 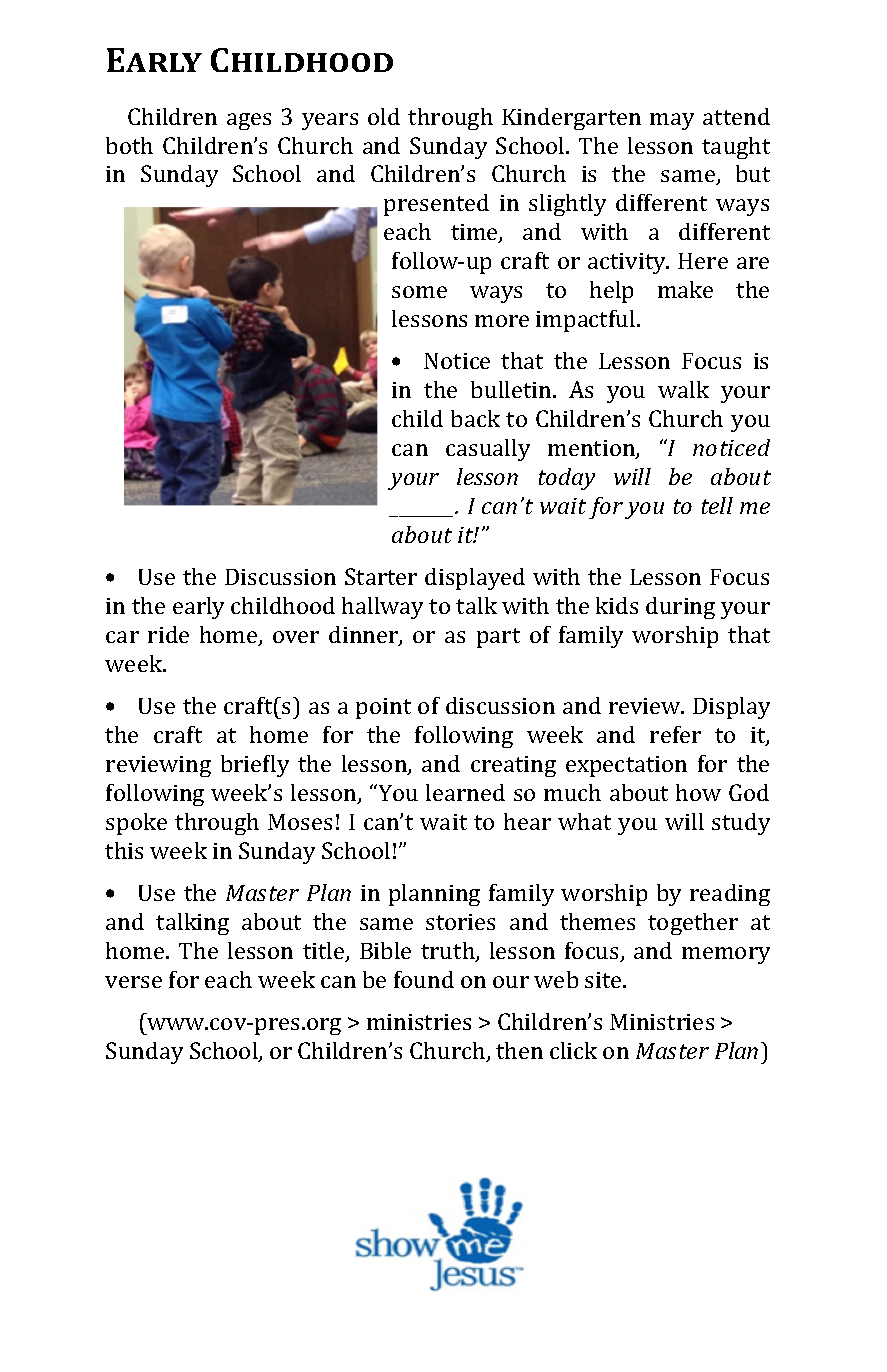 I want to click on found, so click(x=424, y=979).
